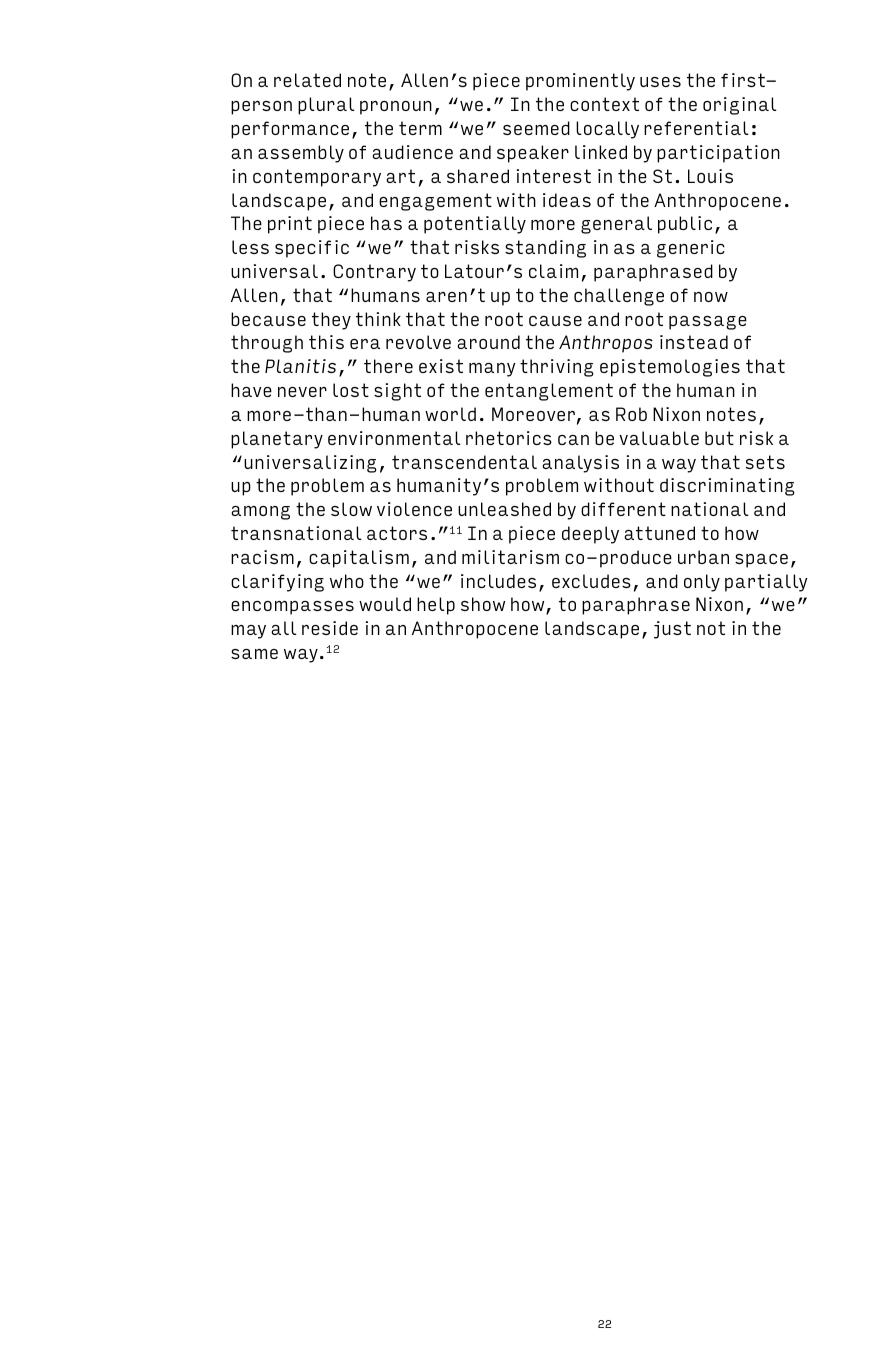  I want to click on seemed, so click(536, 128).
